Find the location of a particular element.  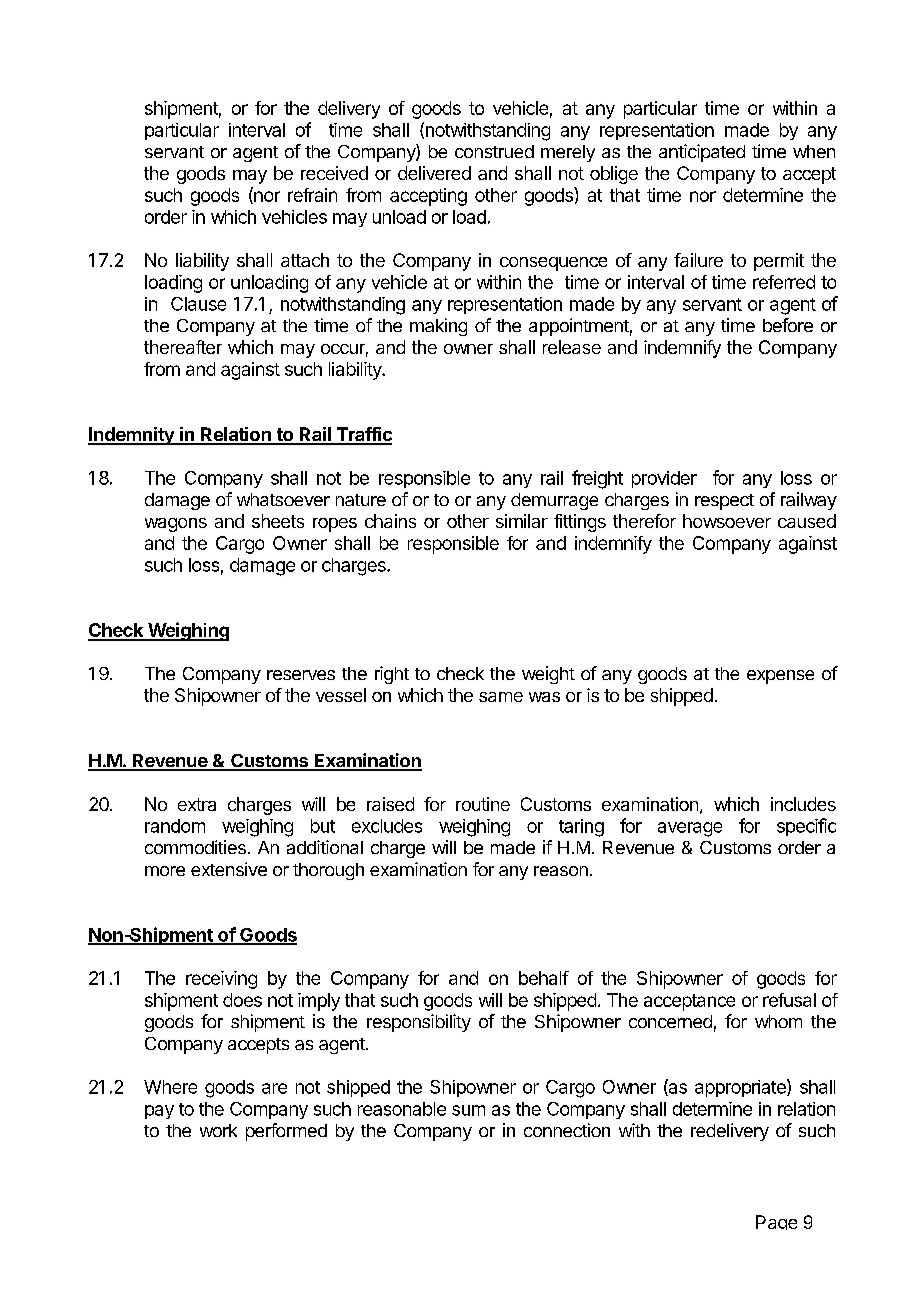

extra is located at coordinates (197, 804).
